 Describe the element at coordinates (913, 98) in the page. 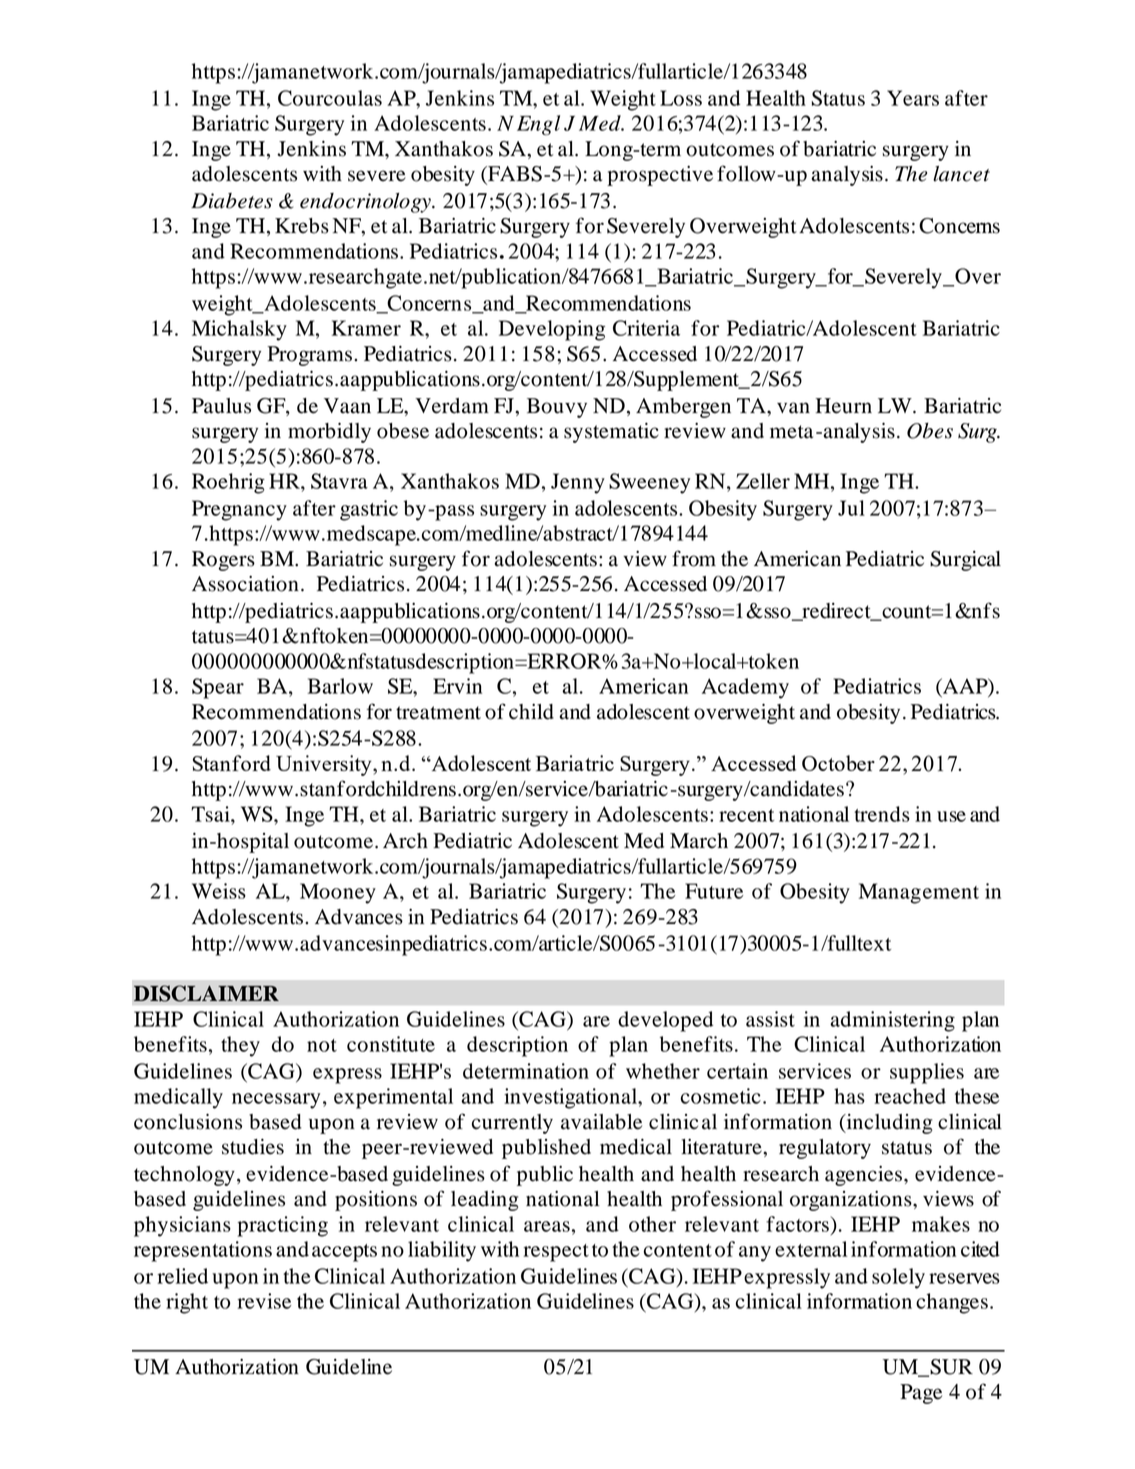

I see `Years` at that location.
